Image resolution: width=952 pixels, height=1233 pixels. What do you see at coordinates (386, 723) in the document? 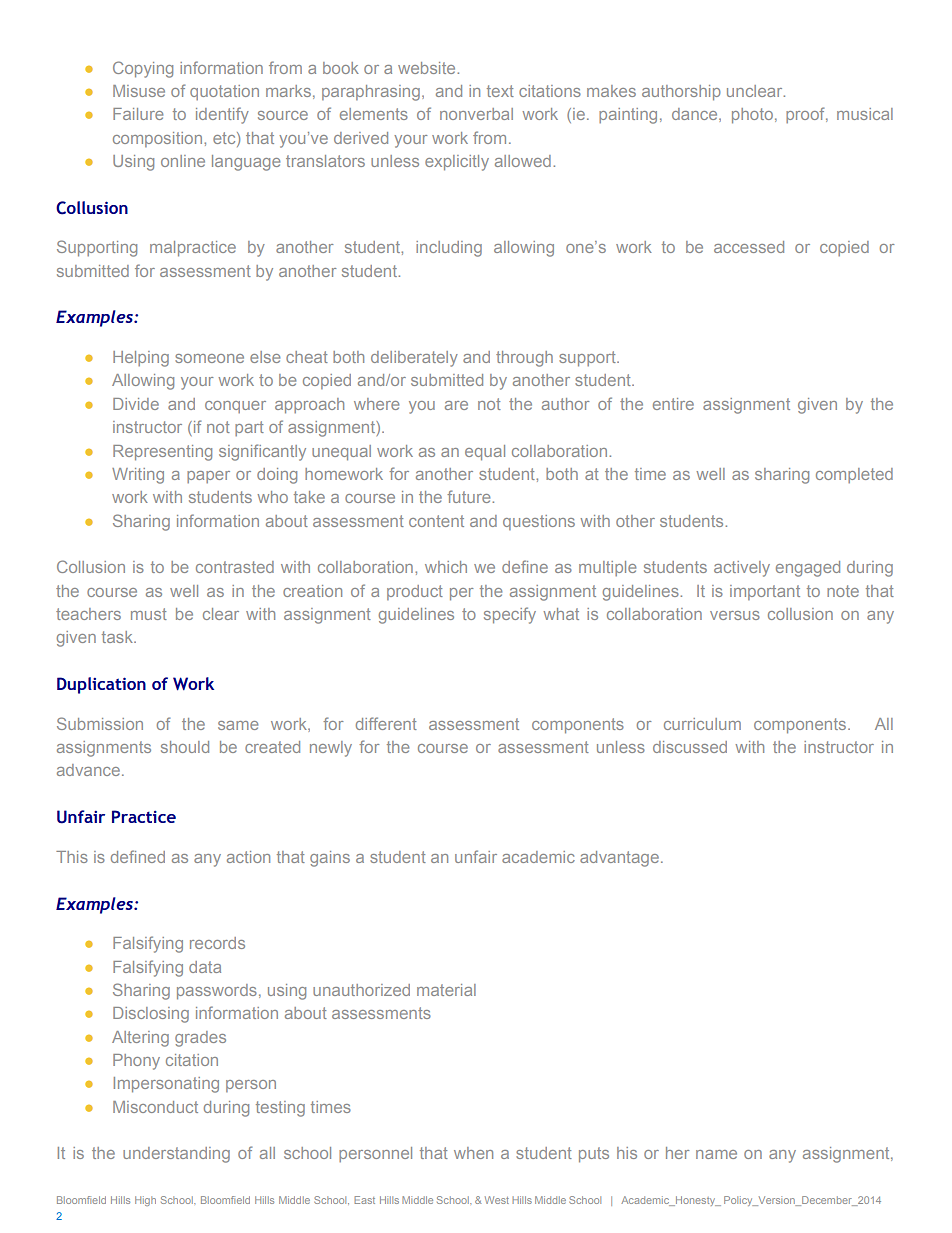
I see `different` at bounding box center [386, 723].
